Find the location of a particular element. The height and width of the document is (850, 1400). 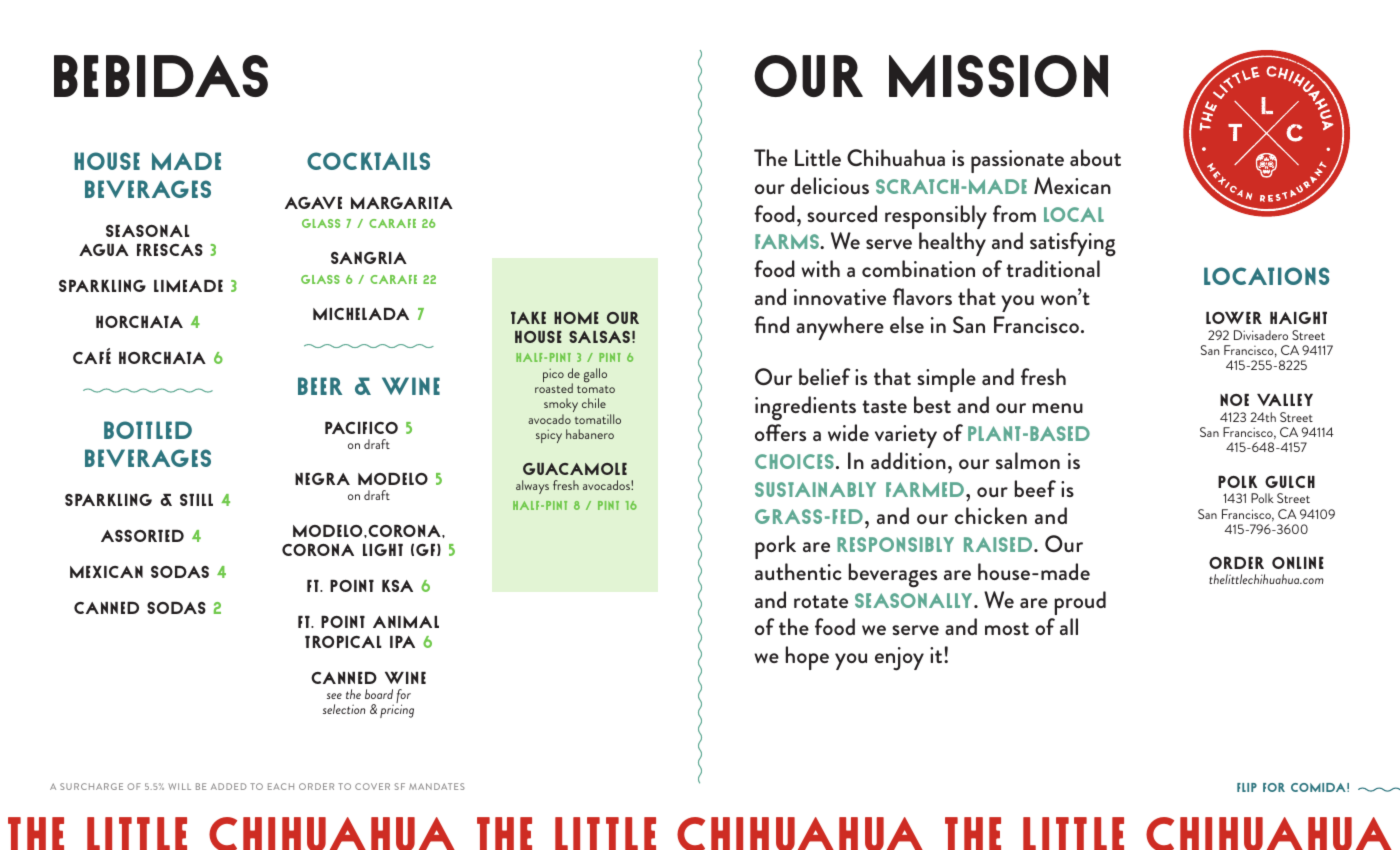

about is located at coordinates (1095, 157).
